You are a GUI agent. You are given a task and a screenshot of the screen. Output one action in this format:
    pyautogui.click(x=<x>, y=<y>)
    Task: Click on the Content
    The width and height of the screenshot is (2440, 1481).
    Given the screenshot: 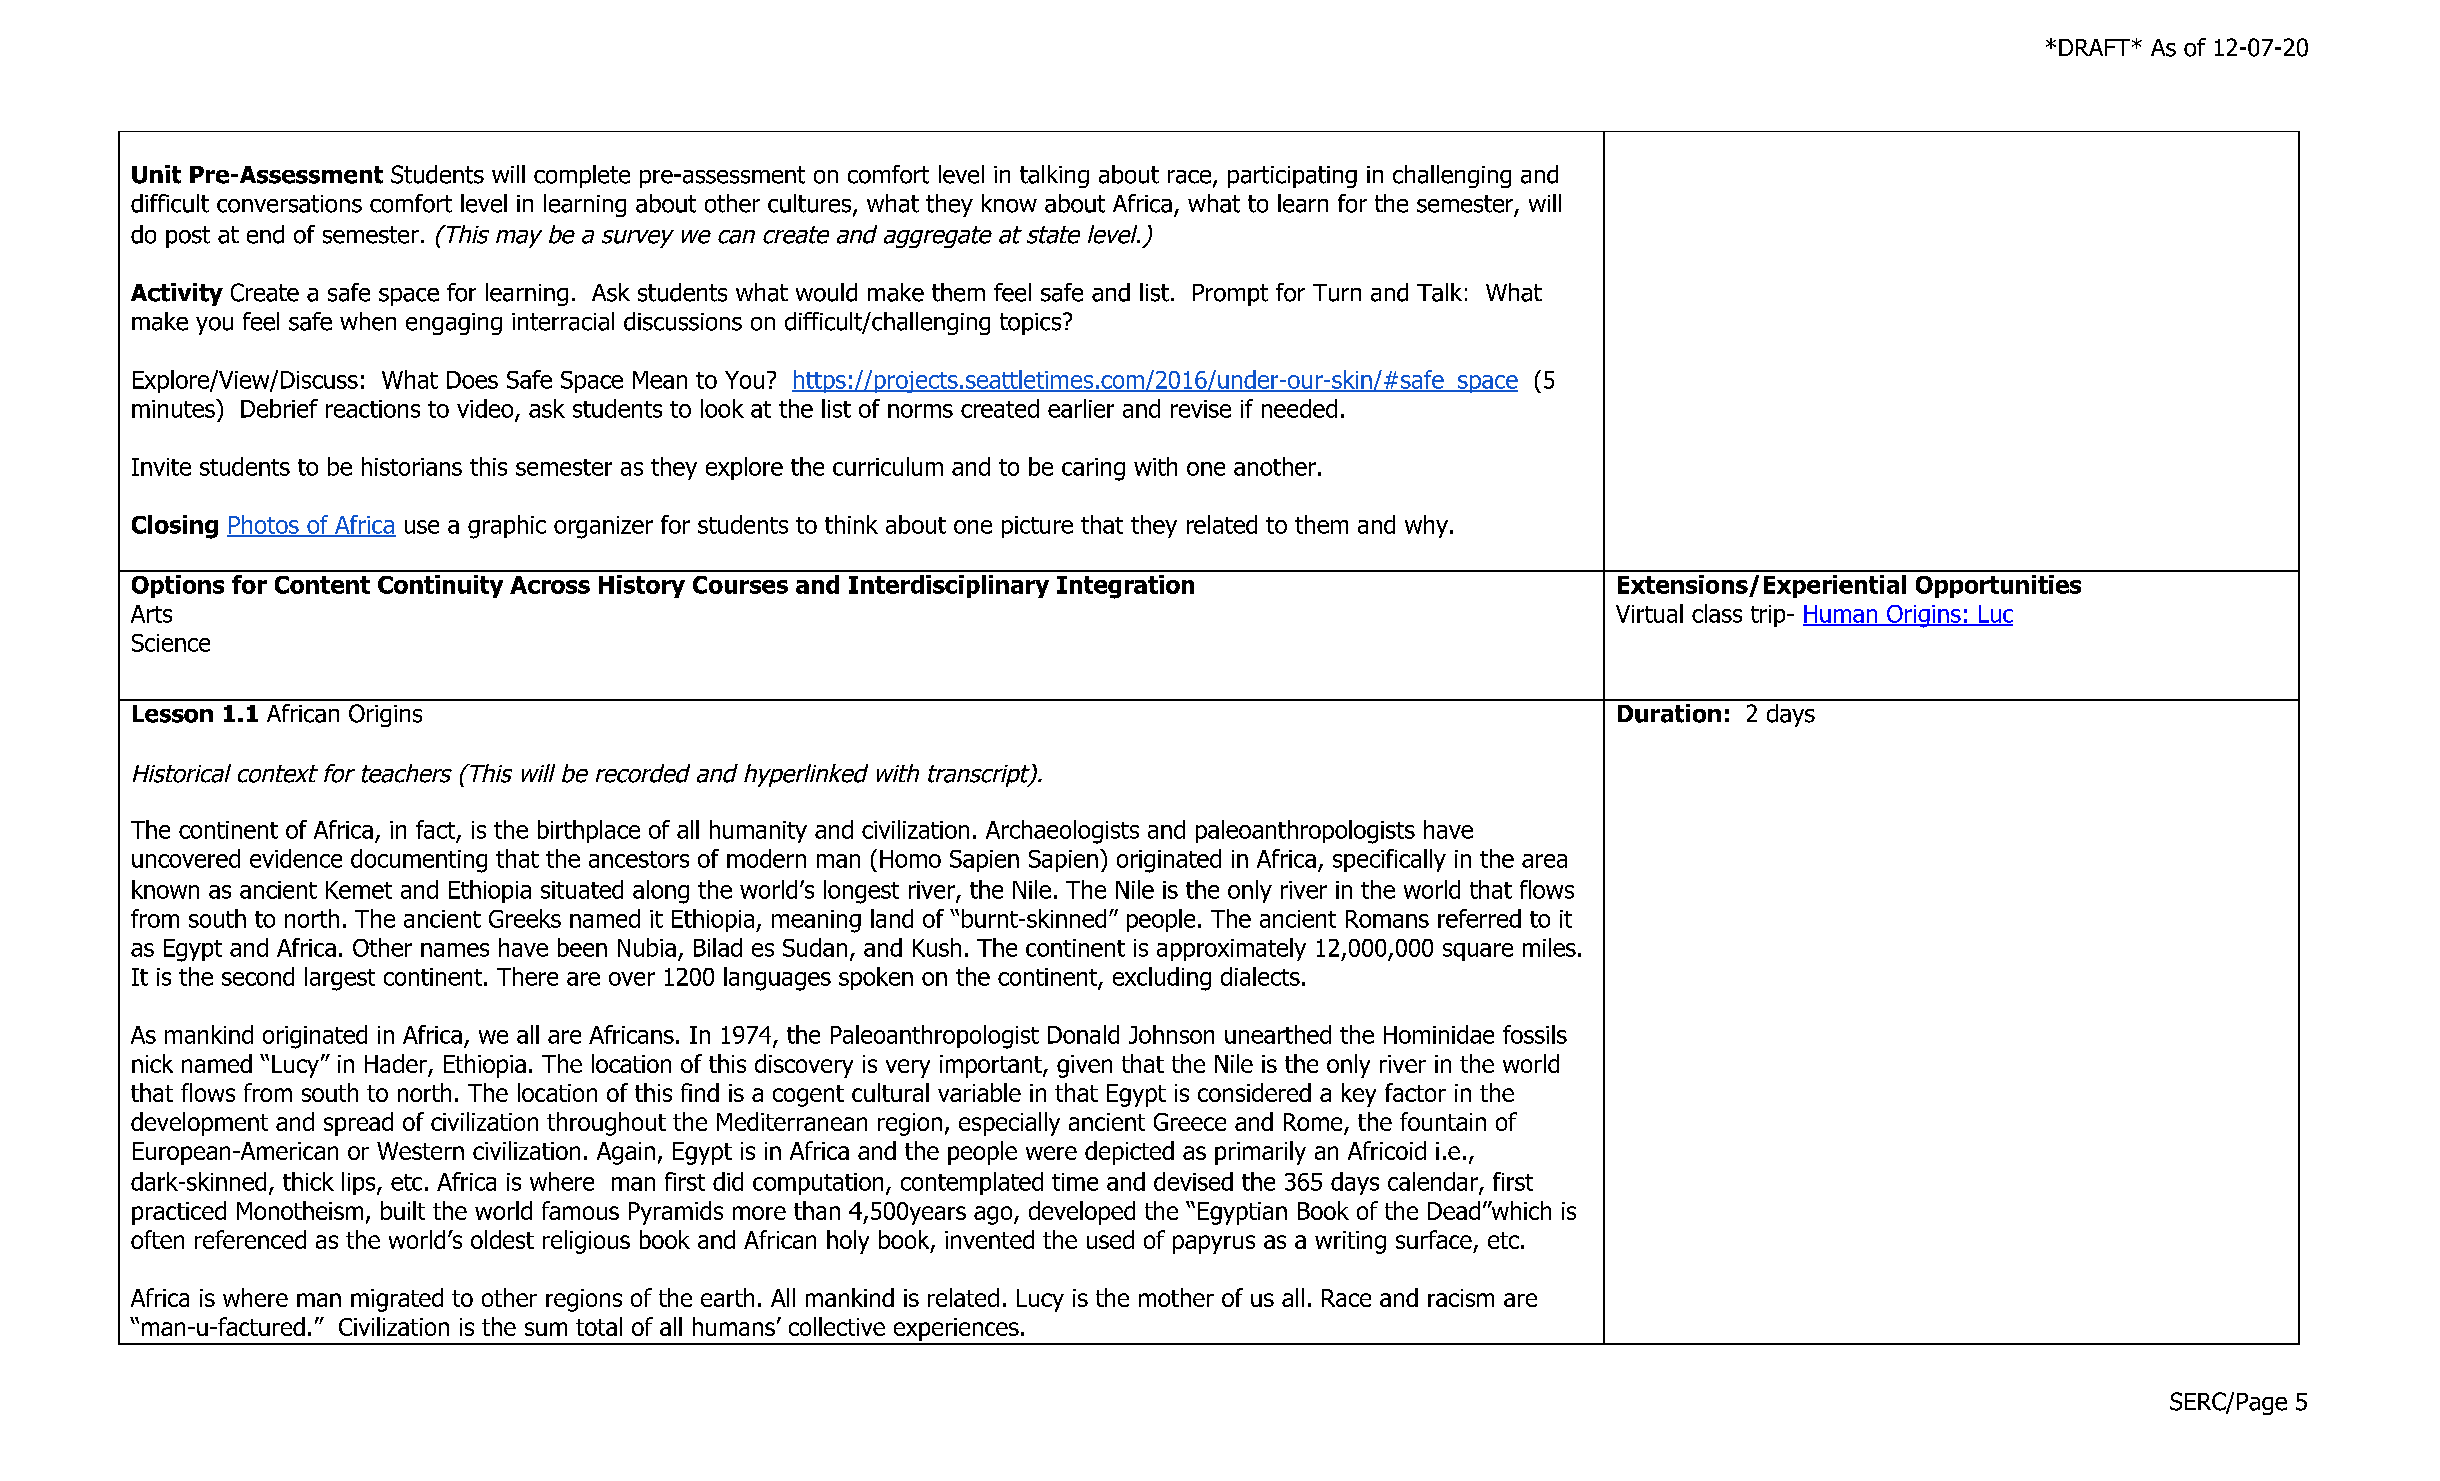 What is the action you would take?
    pyautogui.click(x=322, y=585)
